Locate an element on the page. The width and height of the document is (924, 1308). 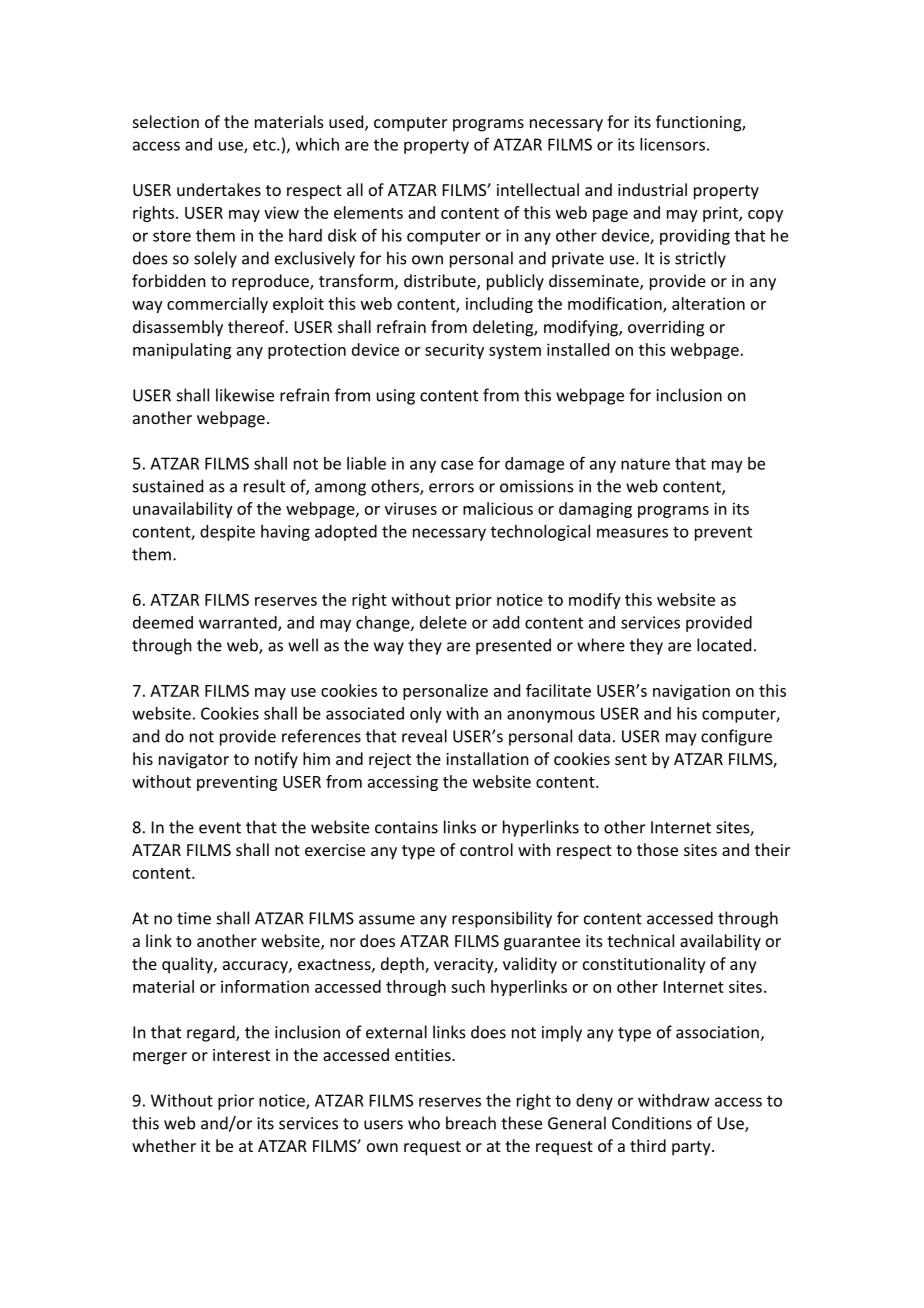
control is located at coordinates (486, 849).
